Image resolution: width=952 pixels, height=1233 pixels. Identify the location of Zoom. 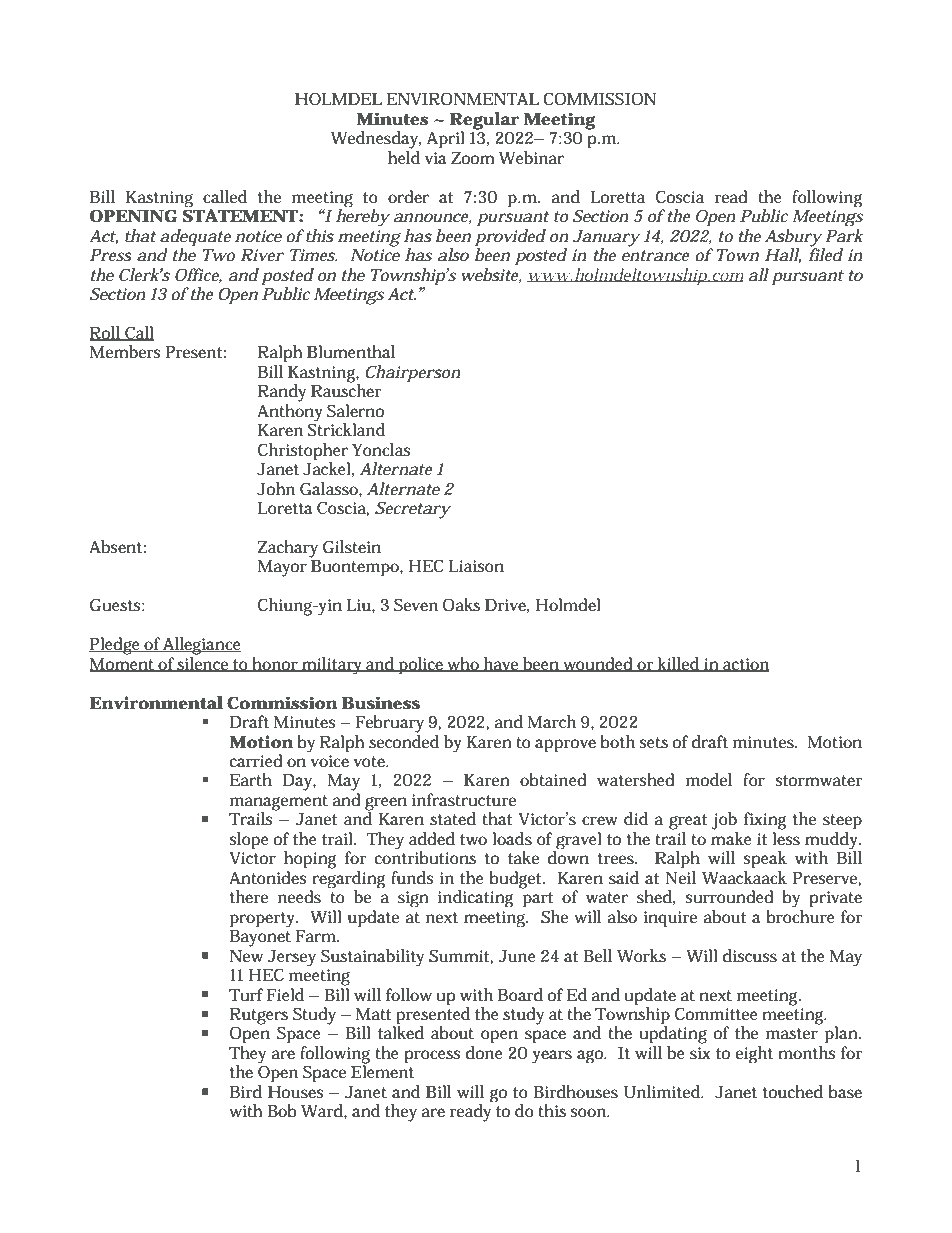
(473, 158).
